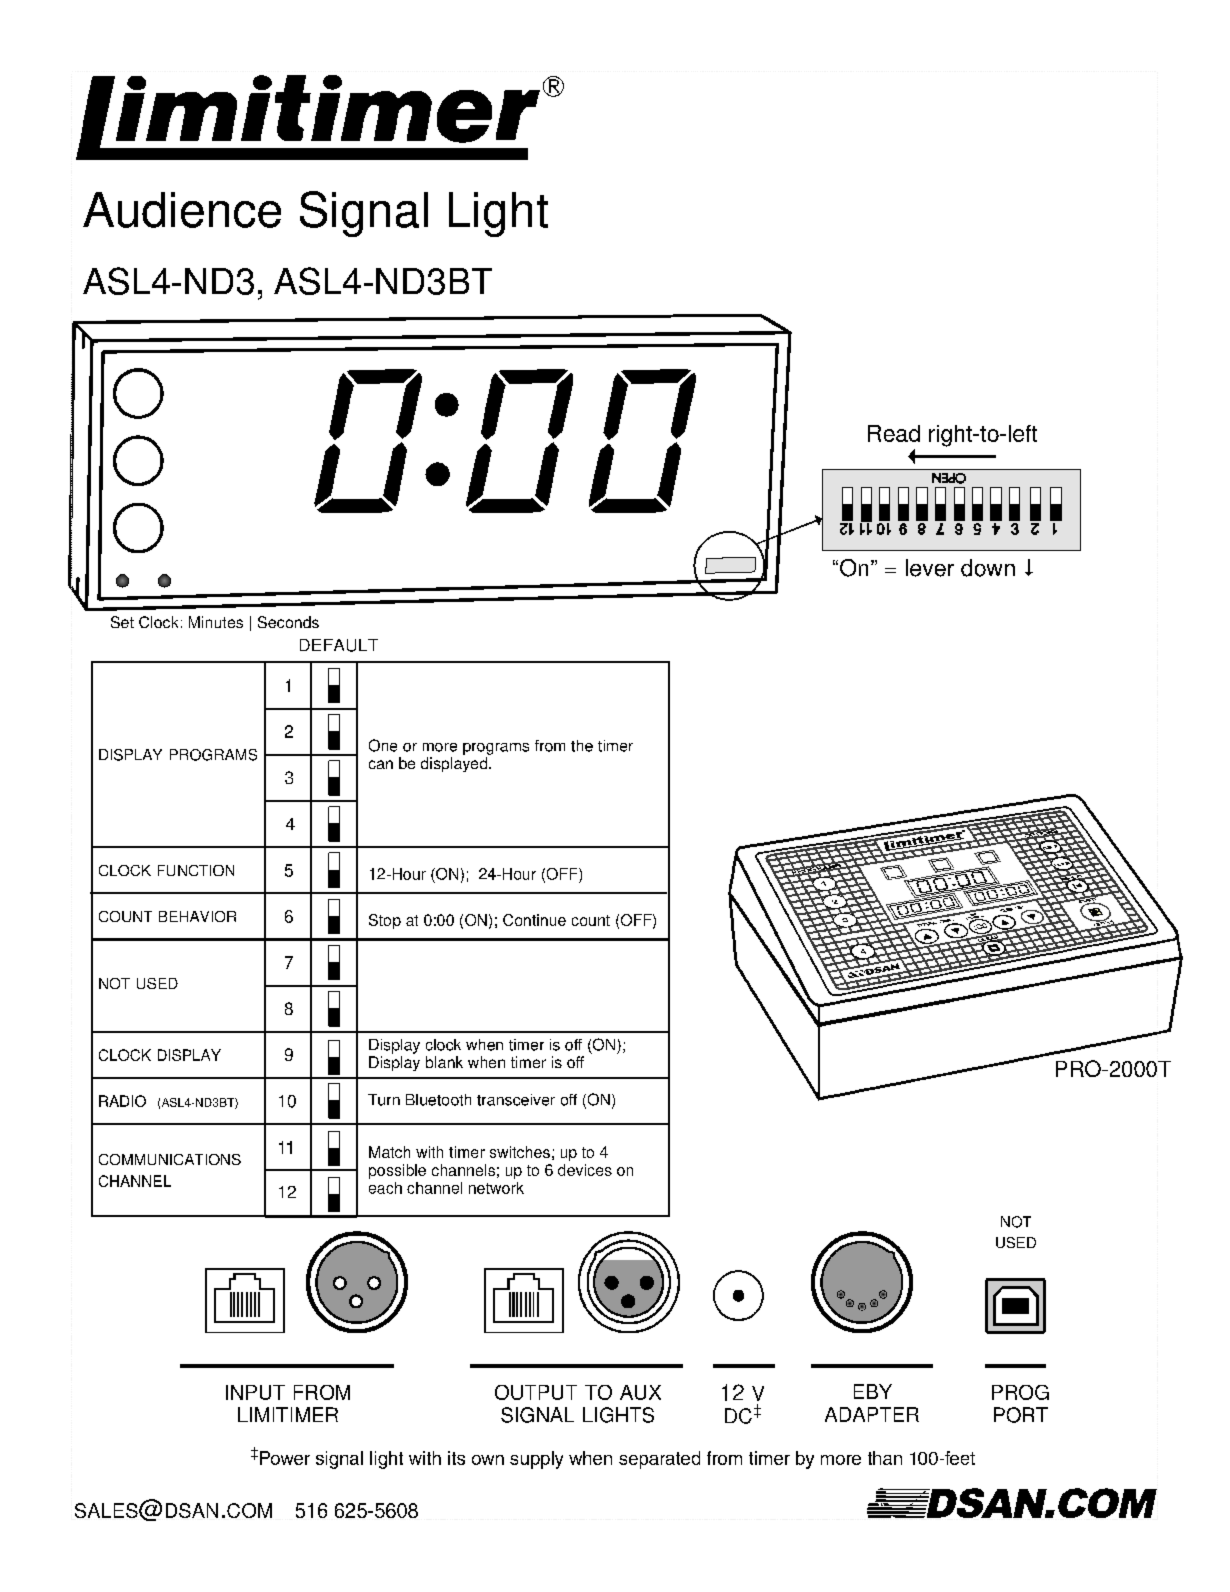  Describe the element at coordinates (520, 1152) in the document. I see `switches` at that location.
